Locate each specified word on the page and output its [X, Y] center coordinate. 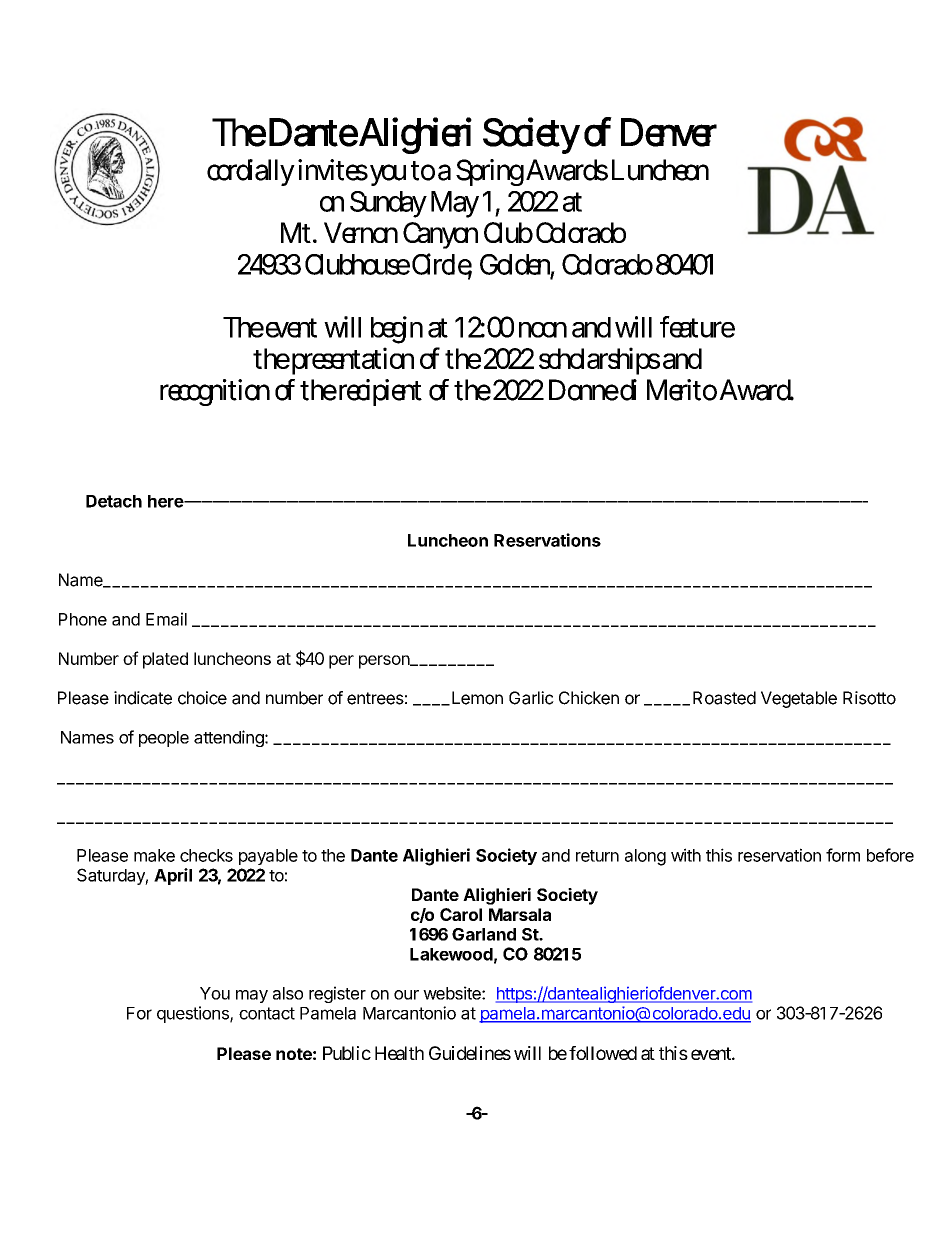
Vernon [361, 232]
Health [399, 1053]
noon [543, 330]
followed [603, 1053]
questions [194, 1014]
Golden [517, 265]
